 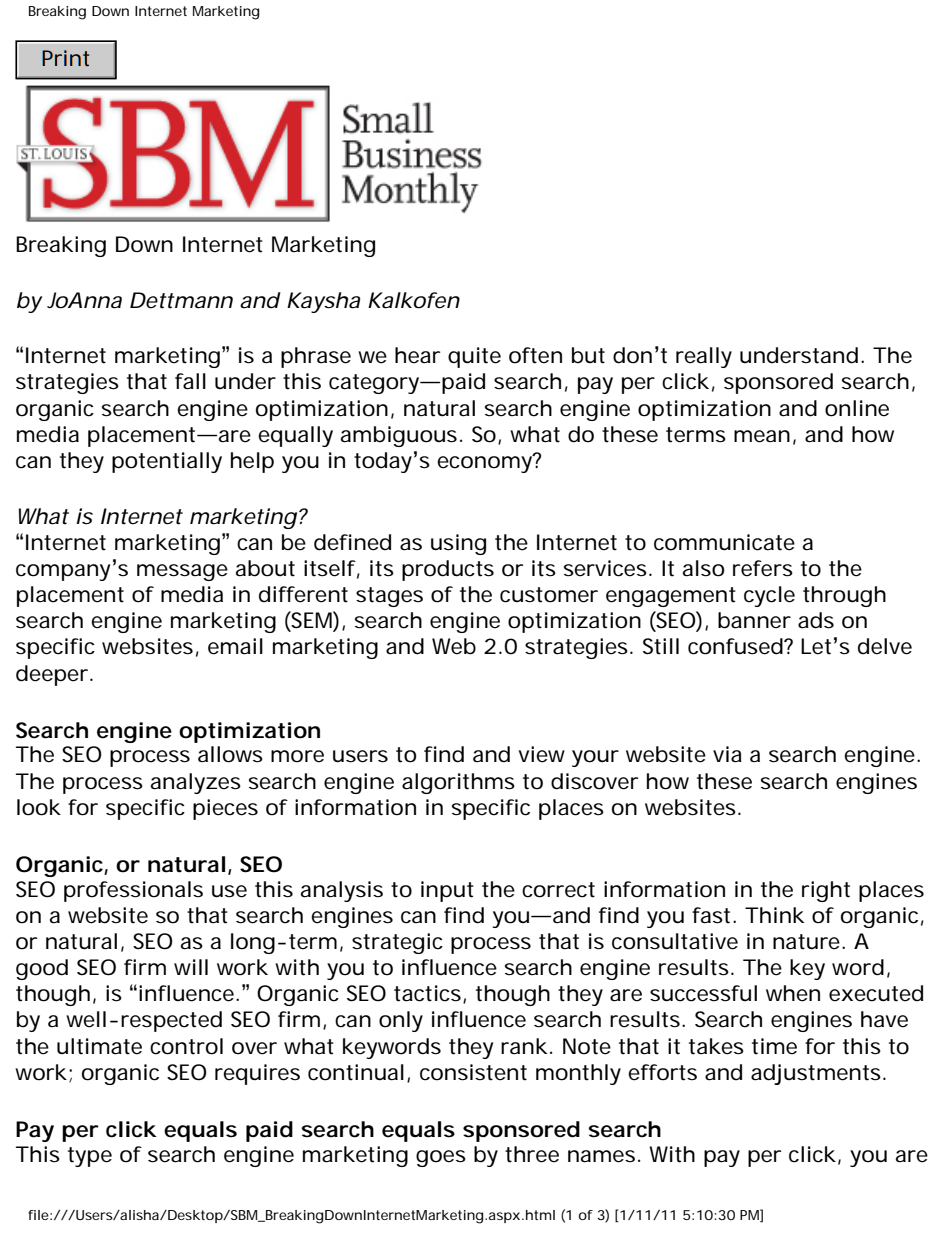 I want to click on type, so click(x=90, y=1157).
